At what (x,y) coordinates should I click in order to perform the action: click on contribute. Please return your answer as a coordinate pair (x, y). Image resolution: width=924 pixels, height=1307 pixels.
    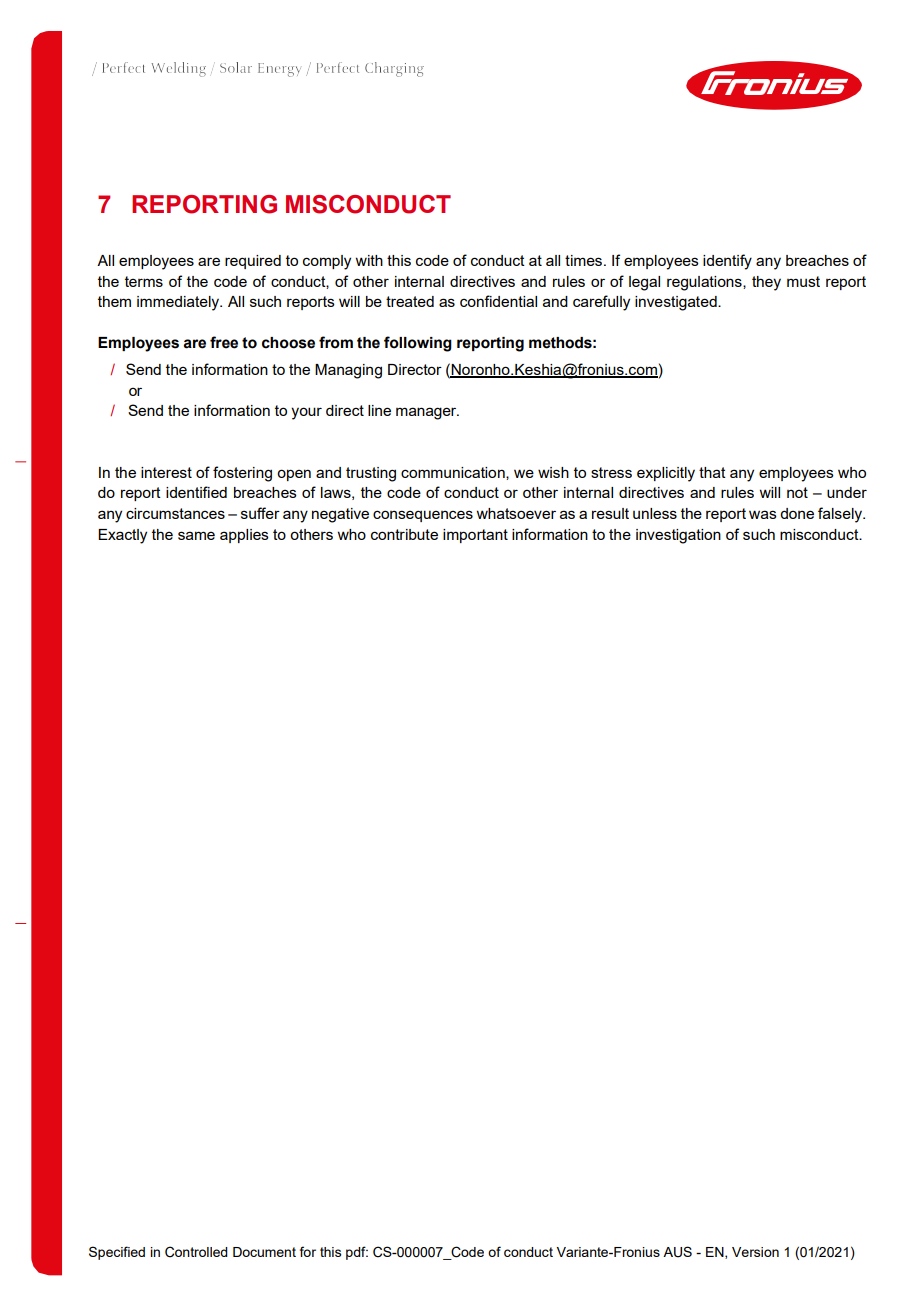
    Looking at the image, I should click on (404, 534).
